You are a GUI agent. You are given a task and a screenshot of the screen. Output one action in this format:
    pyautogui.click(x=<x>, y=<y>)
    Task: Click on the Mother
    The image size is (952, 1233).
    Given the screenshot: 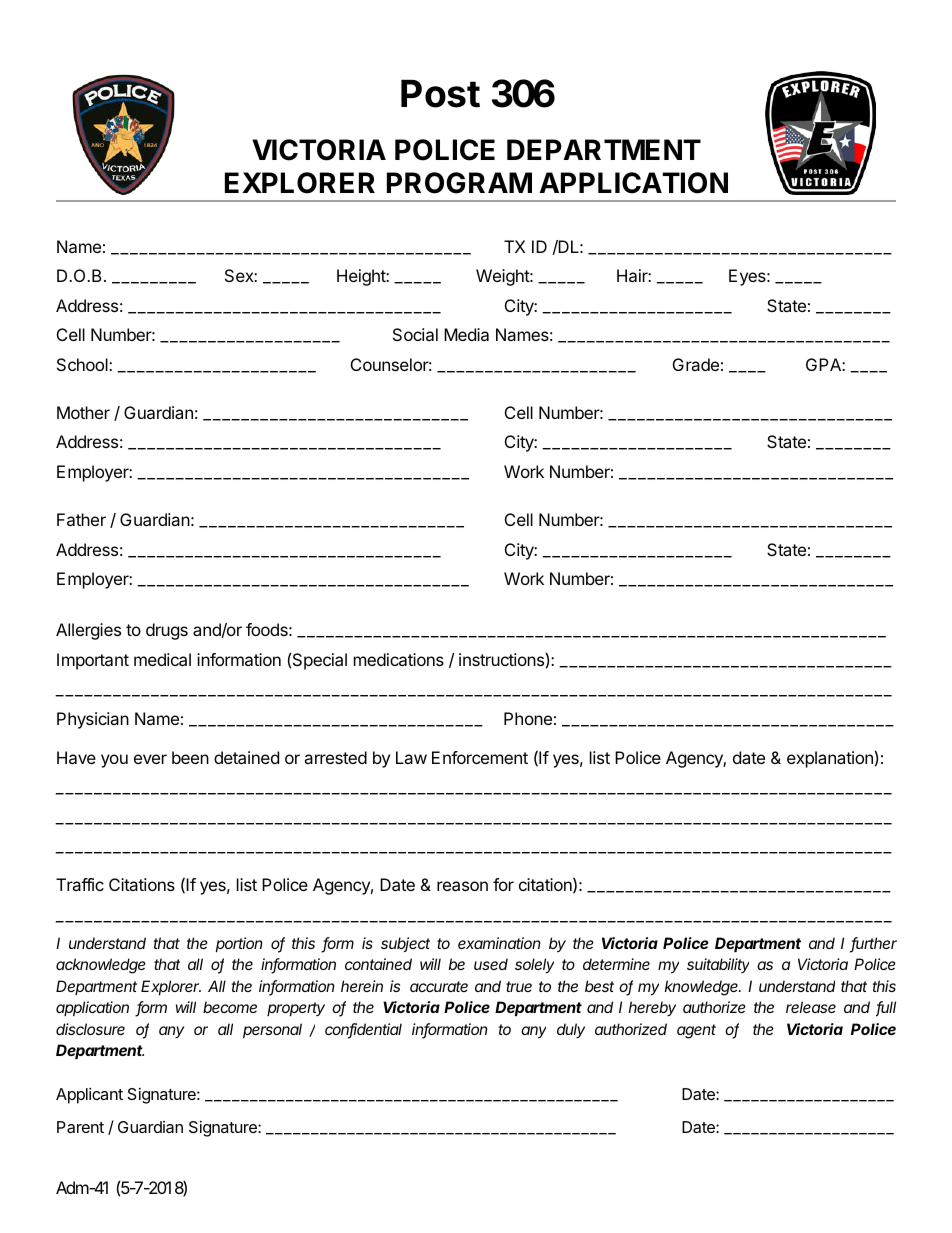 What is the action you would take?
    pyautogui.click(x=83, y=412)
